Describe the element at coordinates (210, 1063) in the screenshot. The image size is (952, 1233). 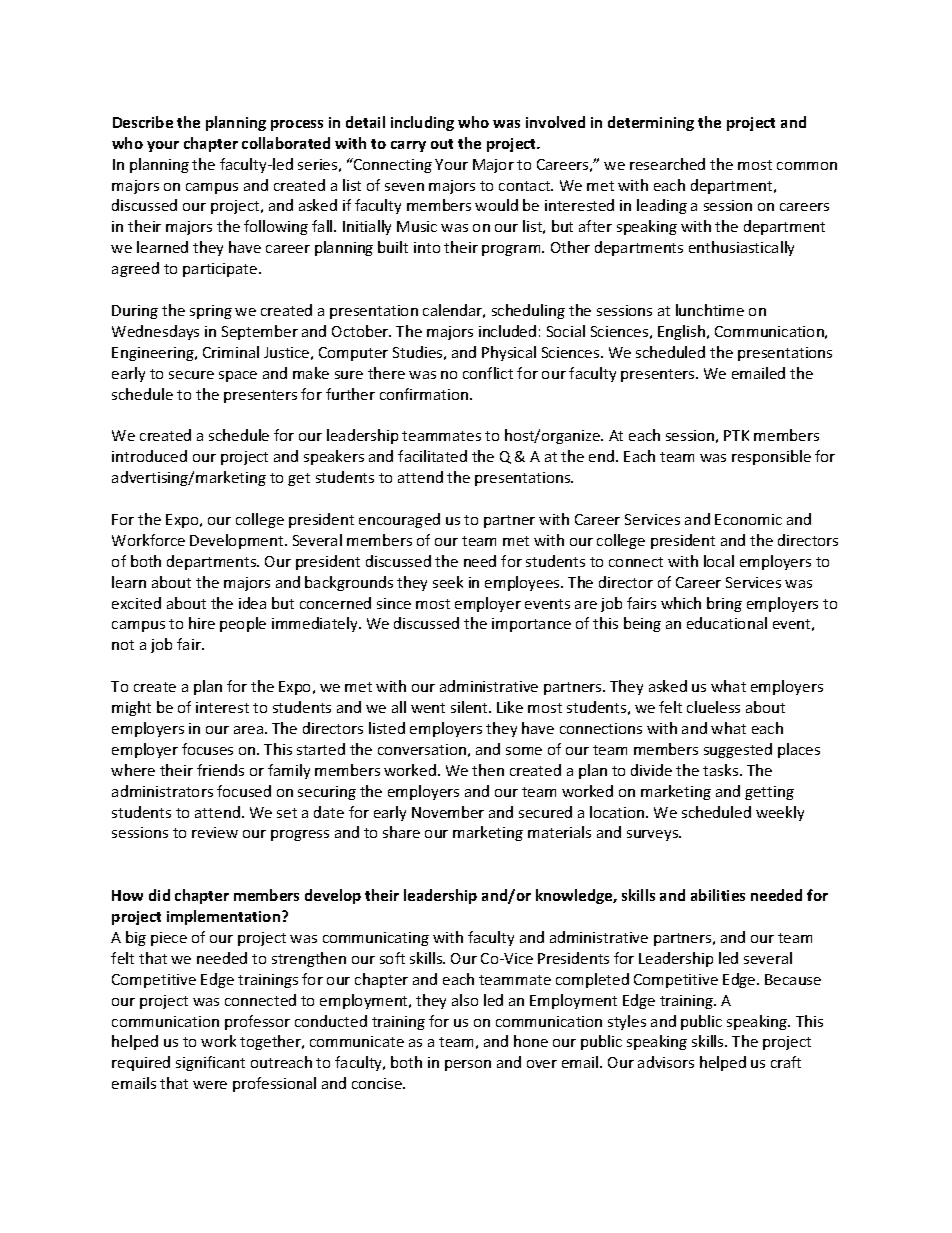
I see `significant` at that location.
